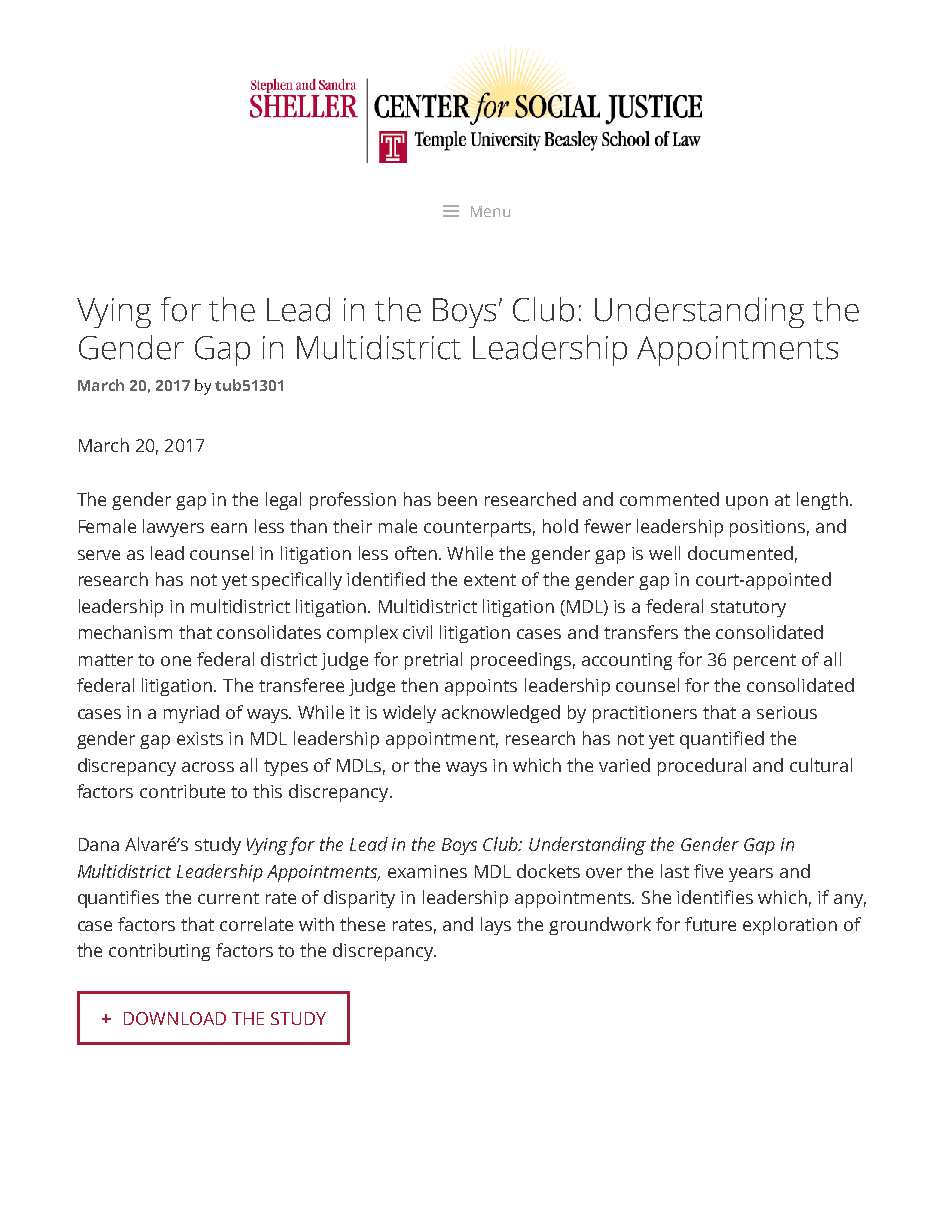 The image size is (952, 1232). Describe the element at coordinates (710, 924) in the screenshot. I see `future` at that location.
